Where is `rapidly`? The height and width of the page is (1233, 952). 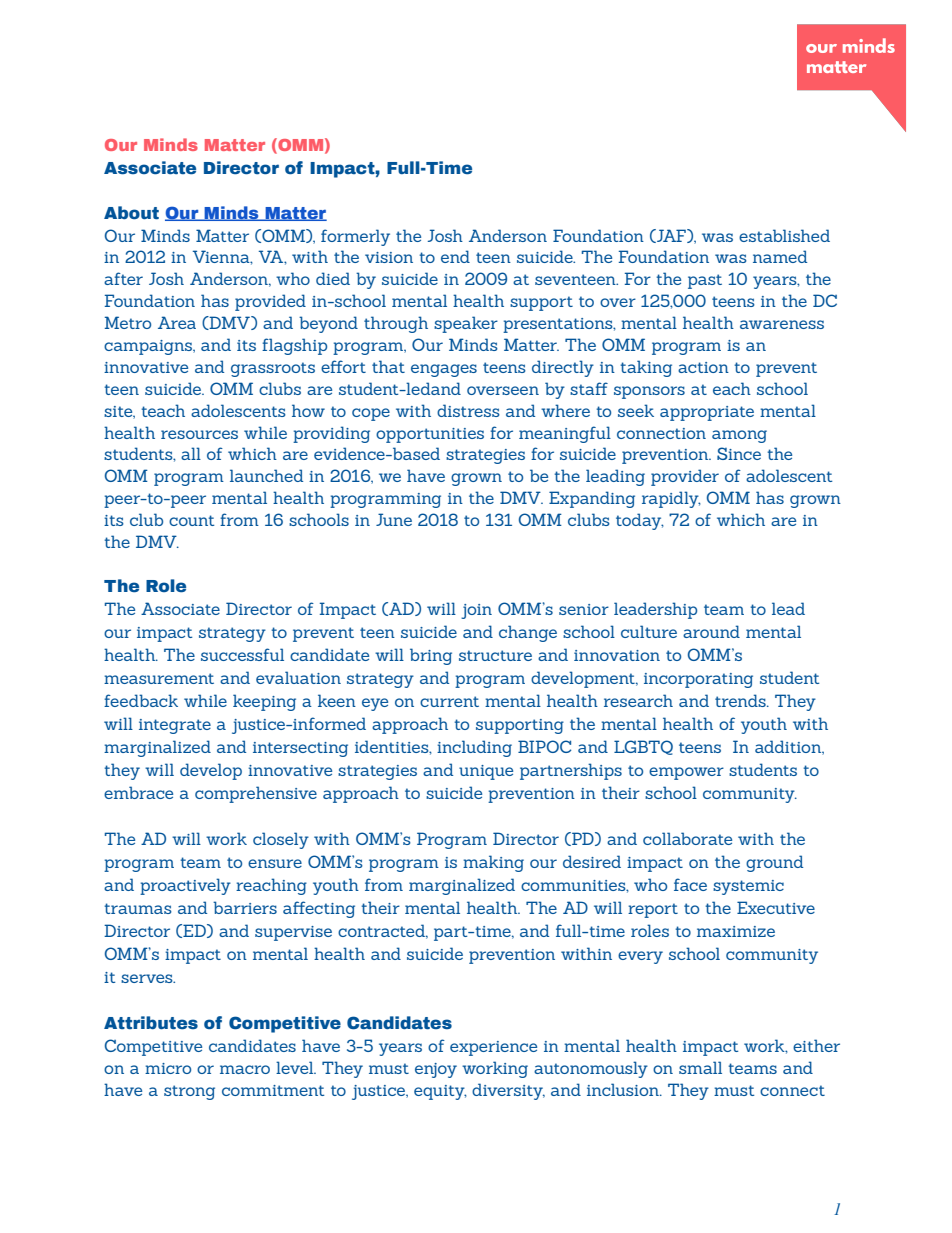 rapidly is located at coordinates (671, 499).
